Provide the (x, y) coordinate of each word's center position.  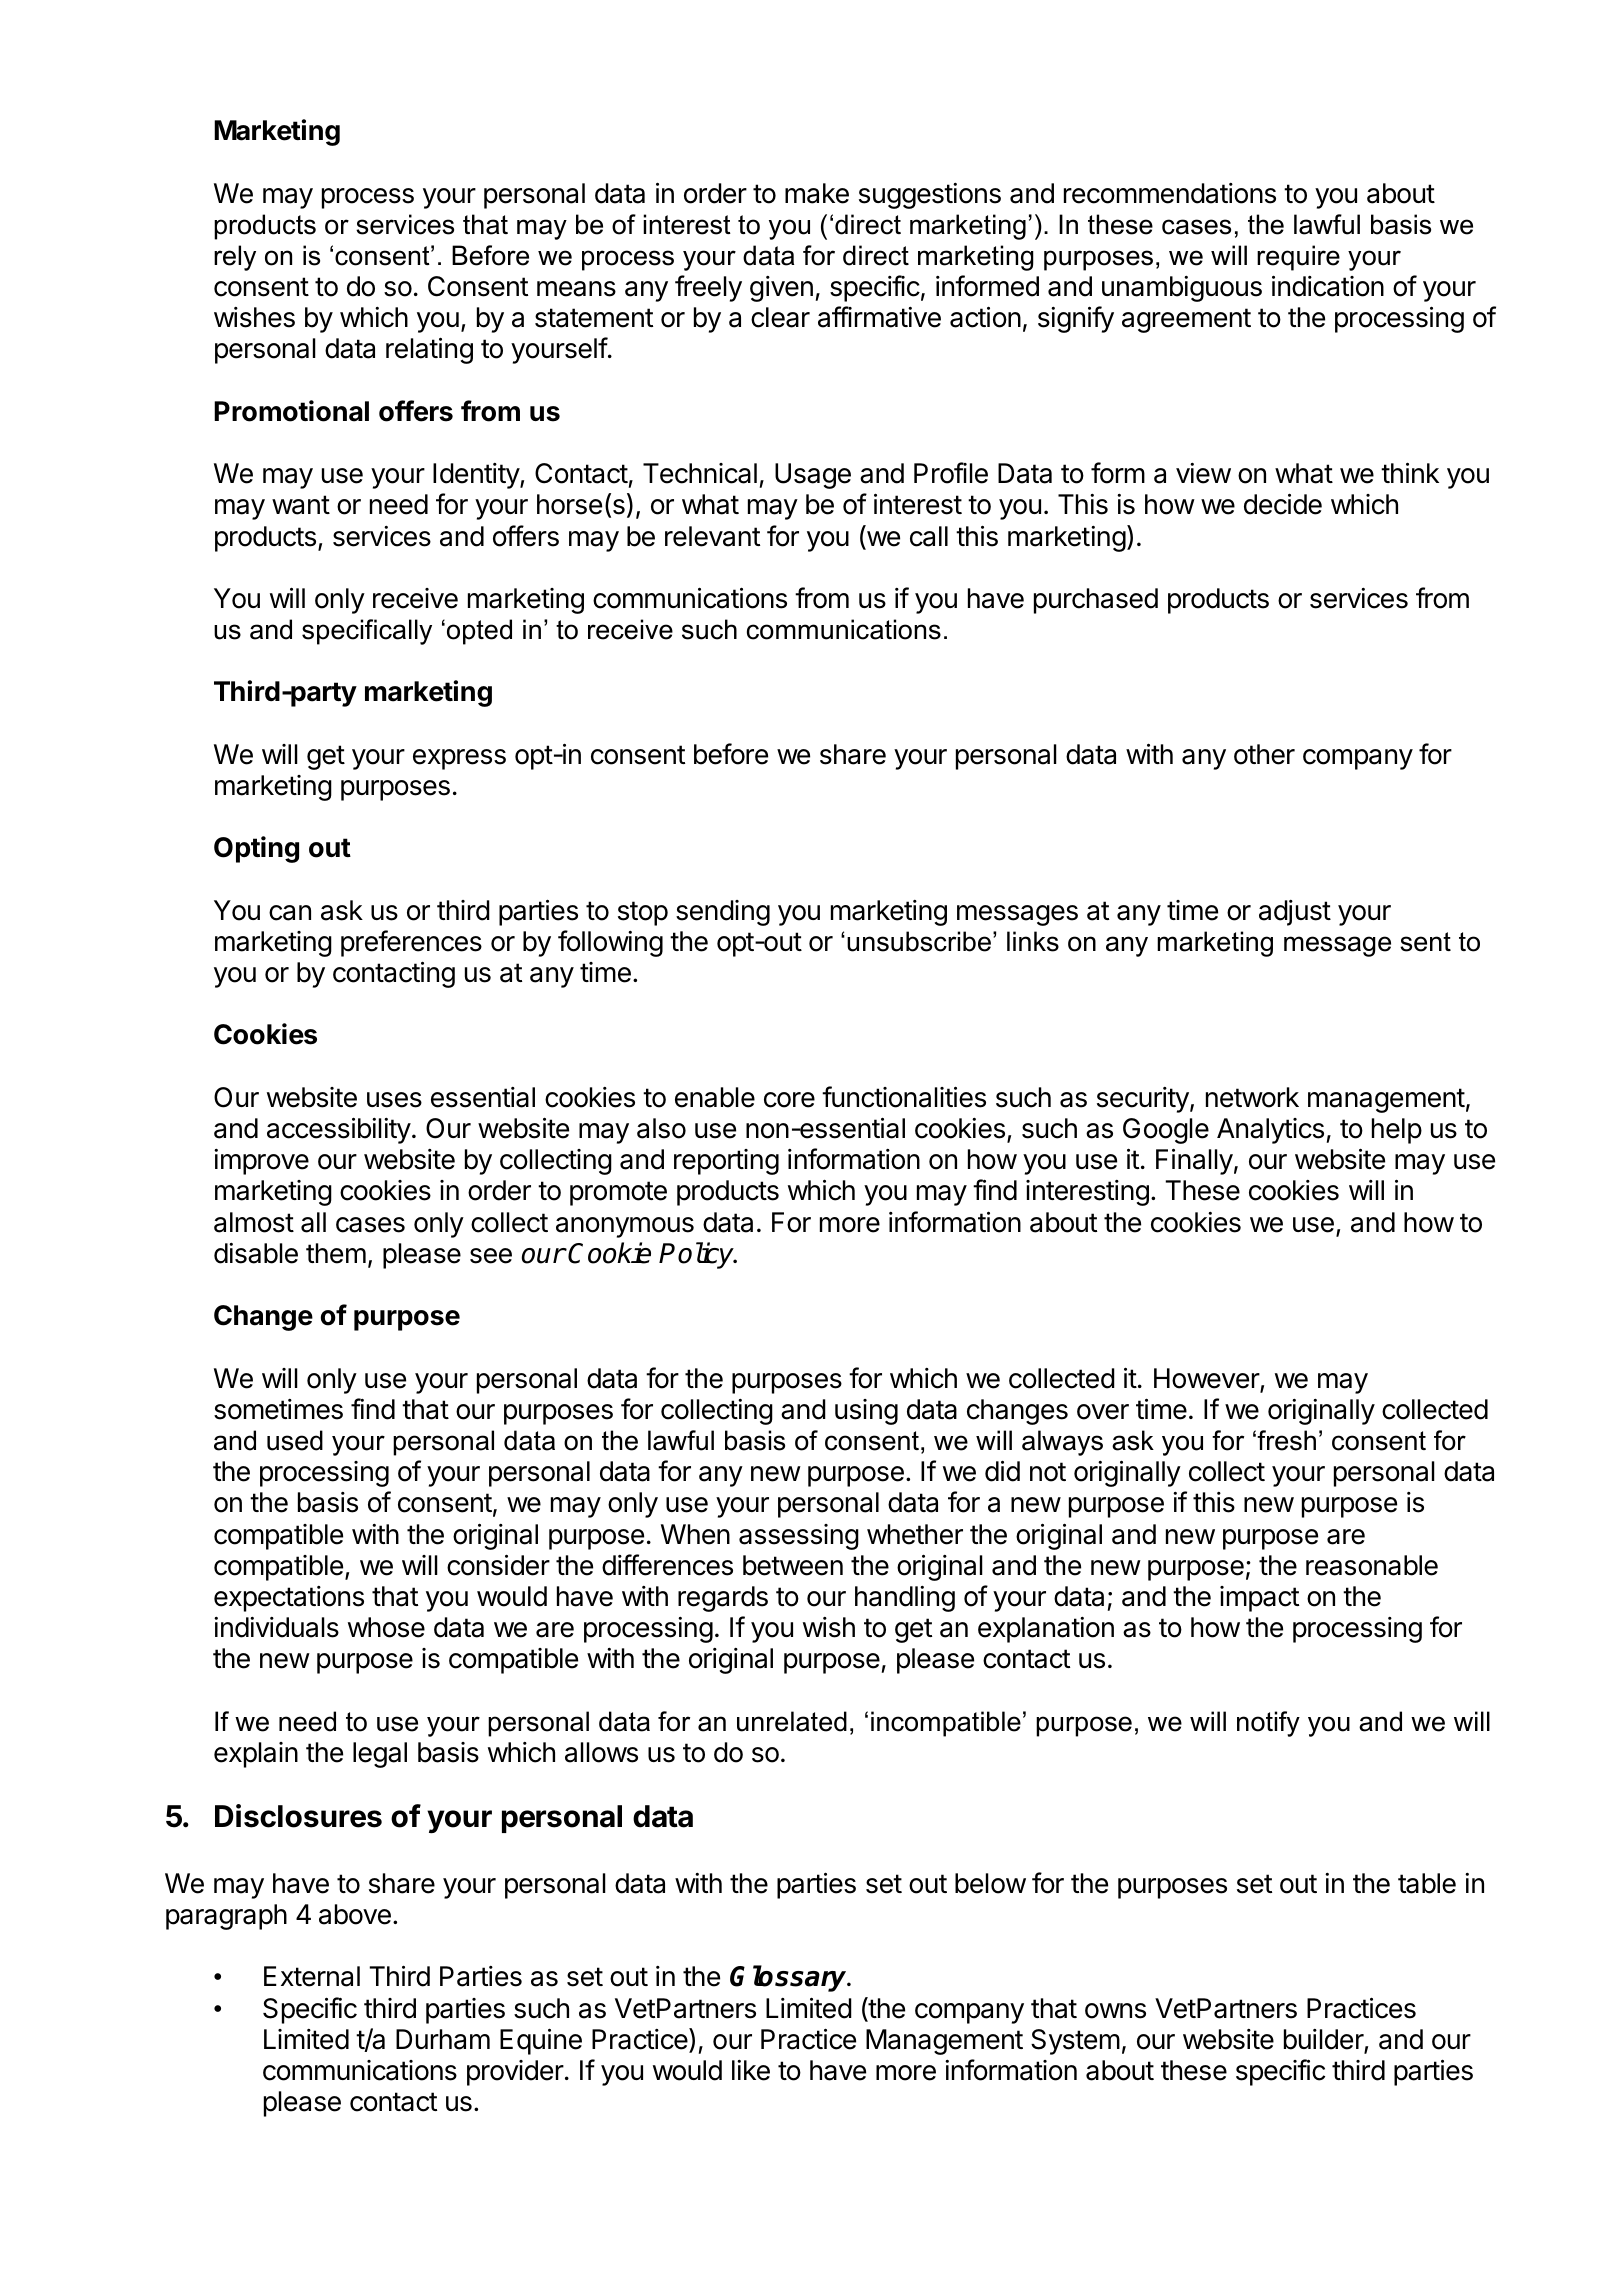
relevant (712, 536)
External (312, 1976)
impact (1259, 1599)
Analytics (1270, 1131)
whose (386, 1627)
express (459, 759)
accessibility (339, 1130)
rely (235, 258)
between (793, 1565)
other (1264, 754)
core (789, 1100)
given (781, 289)
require (1298, 258)
